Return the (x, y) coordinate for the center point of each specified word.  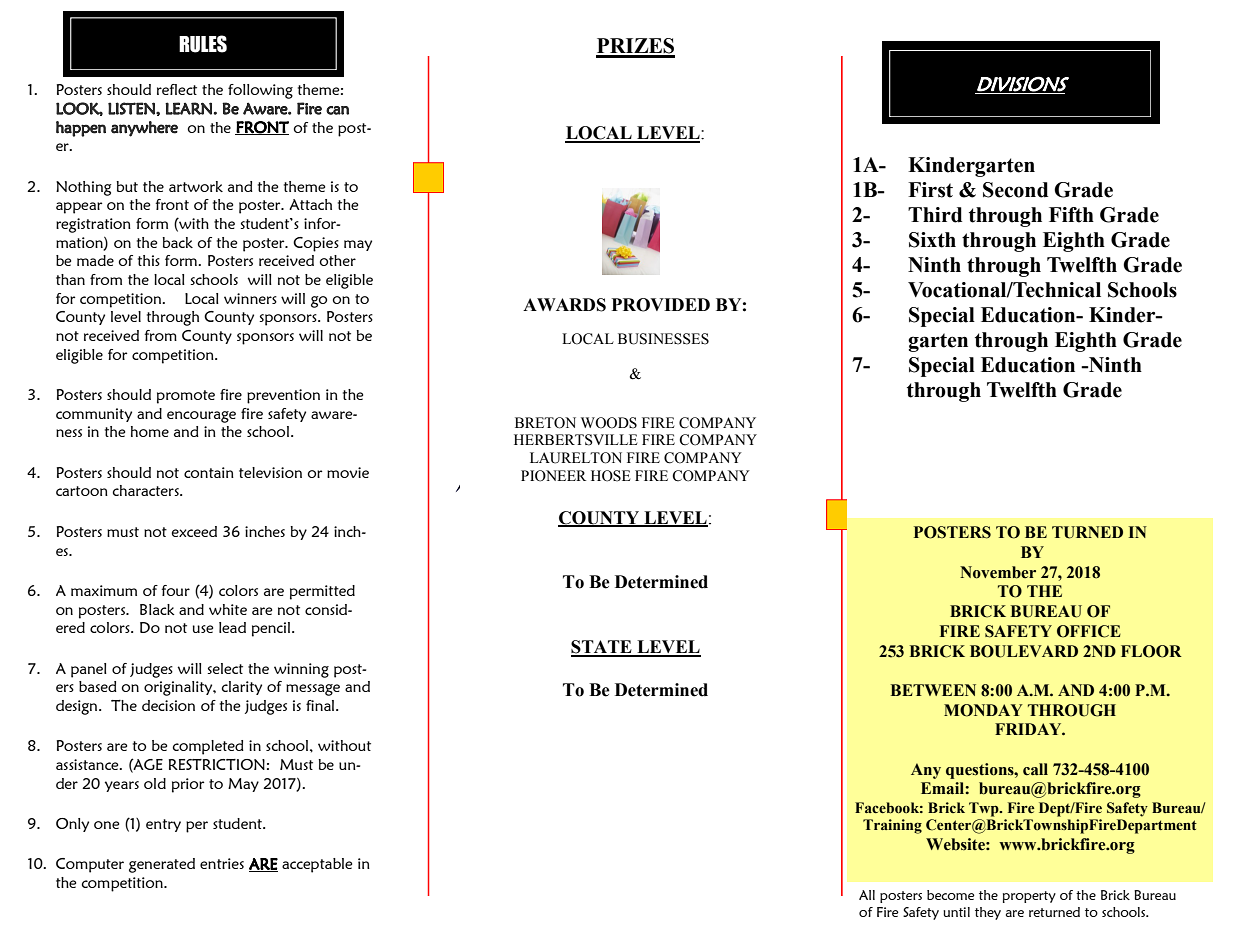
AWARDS (564, 305)
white (228, 609)
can (337, 110)
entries (222, 863)
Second (1015, 190)
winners (250, 298)
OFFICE (1089, 631)
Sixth (932, 240)
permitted (322, 592)
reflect (177, 89)
